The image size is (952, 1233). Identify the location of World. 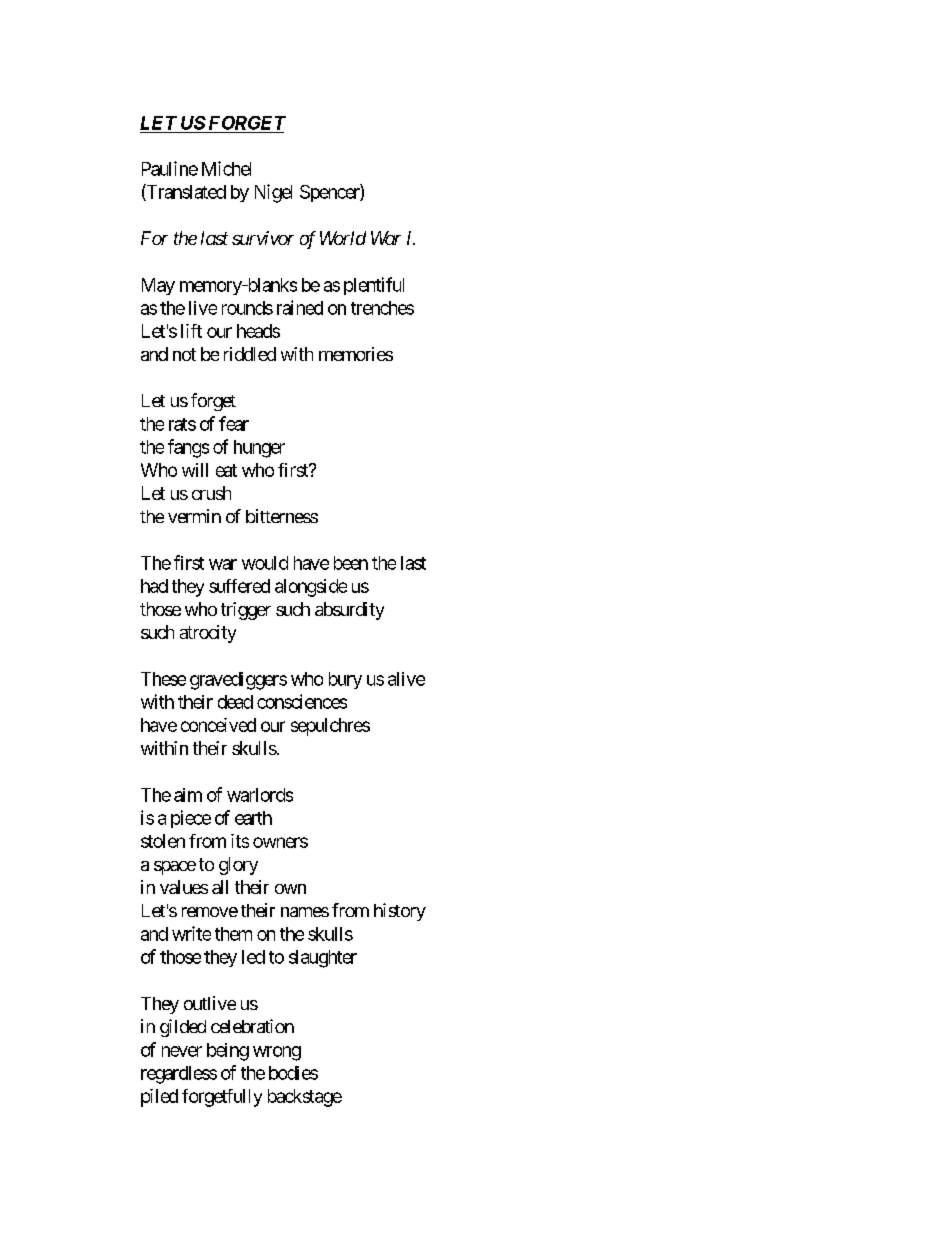
(343, 238).
